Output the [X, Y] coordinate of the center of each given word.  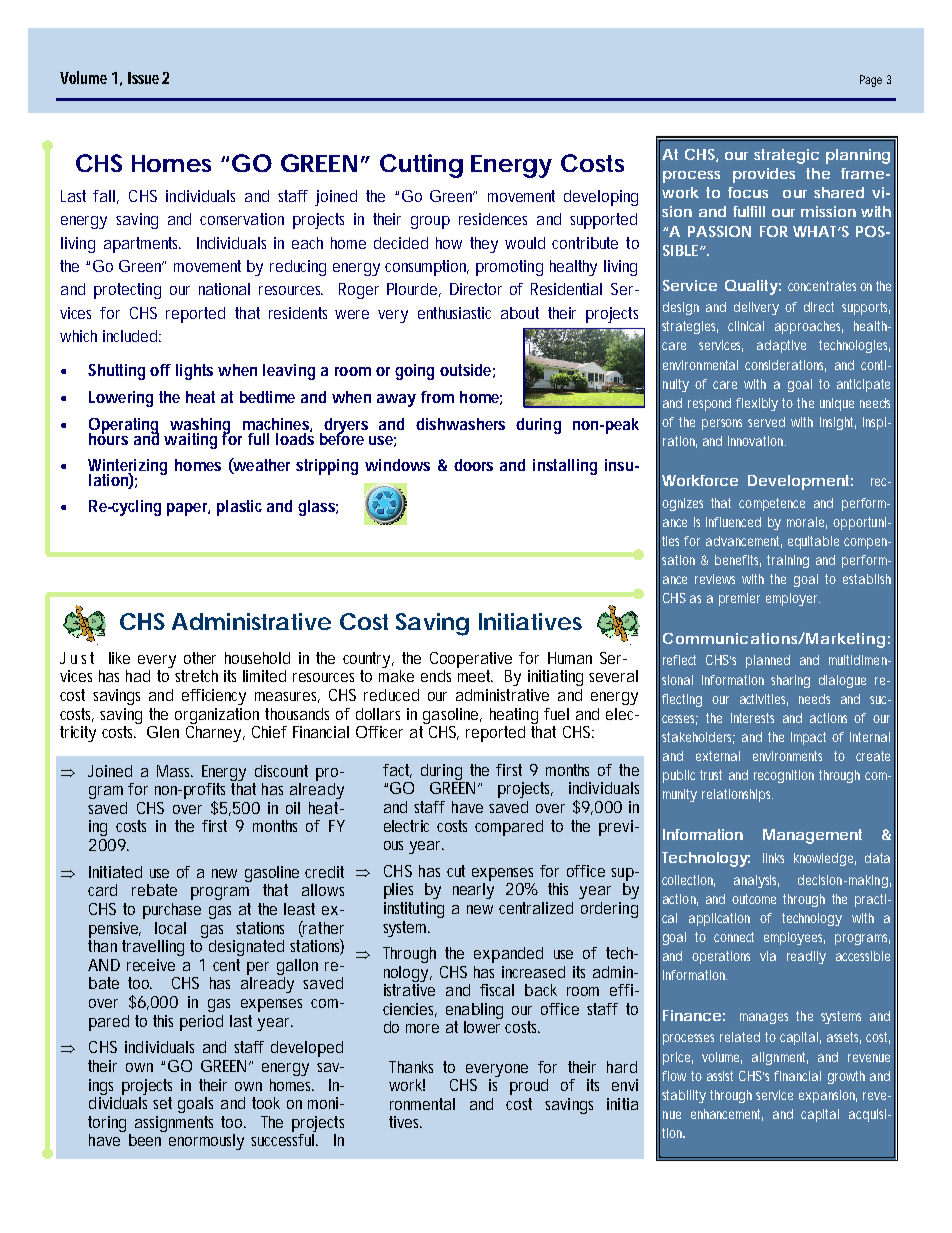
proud [529, 1087]
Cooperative [471, 660]
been [147, 1138]
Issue [143, 78]
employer [793, 599]
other [200, 658]
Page [871, 81]
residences [493, 219]
